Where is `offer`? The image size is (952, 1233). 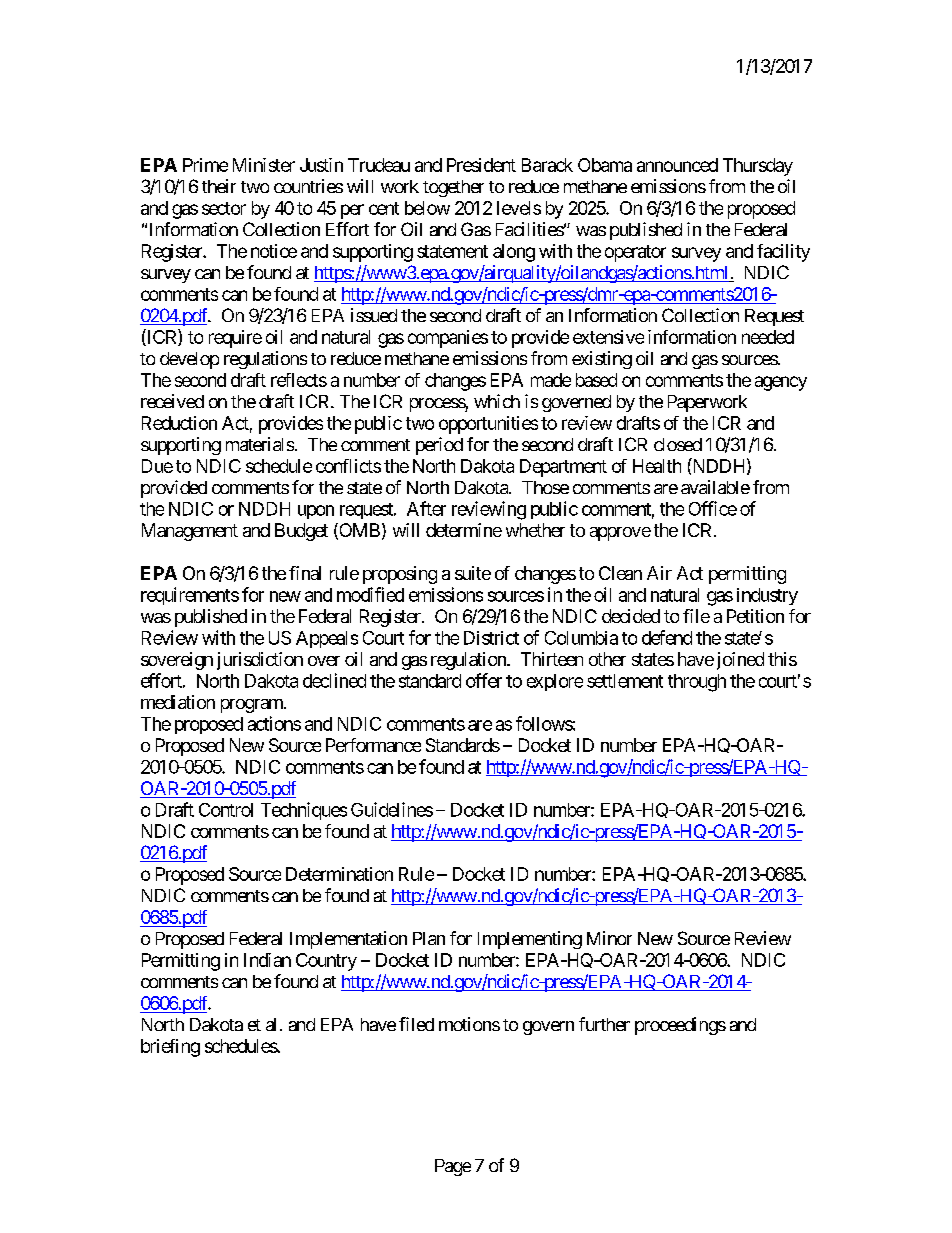 offer is located at coordinates (484, 680).
